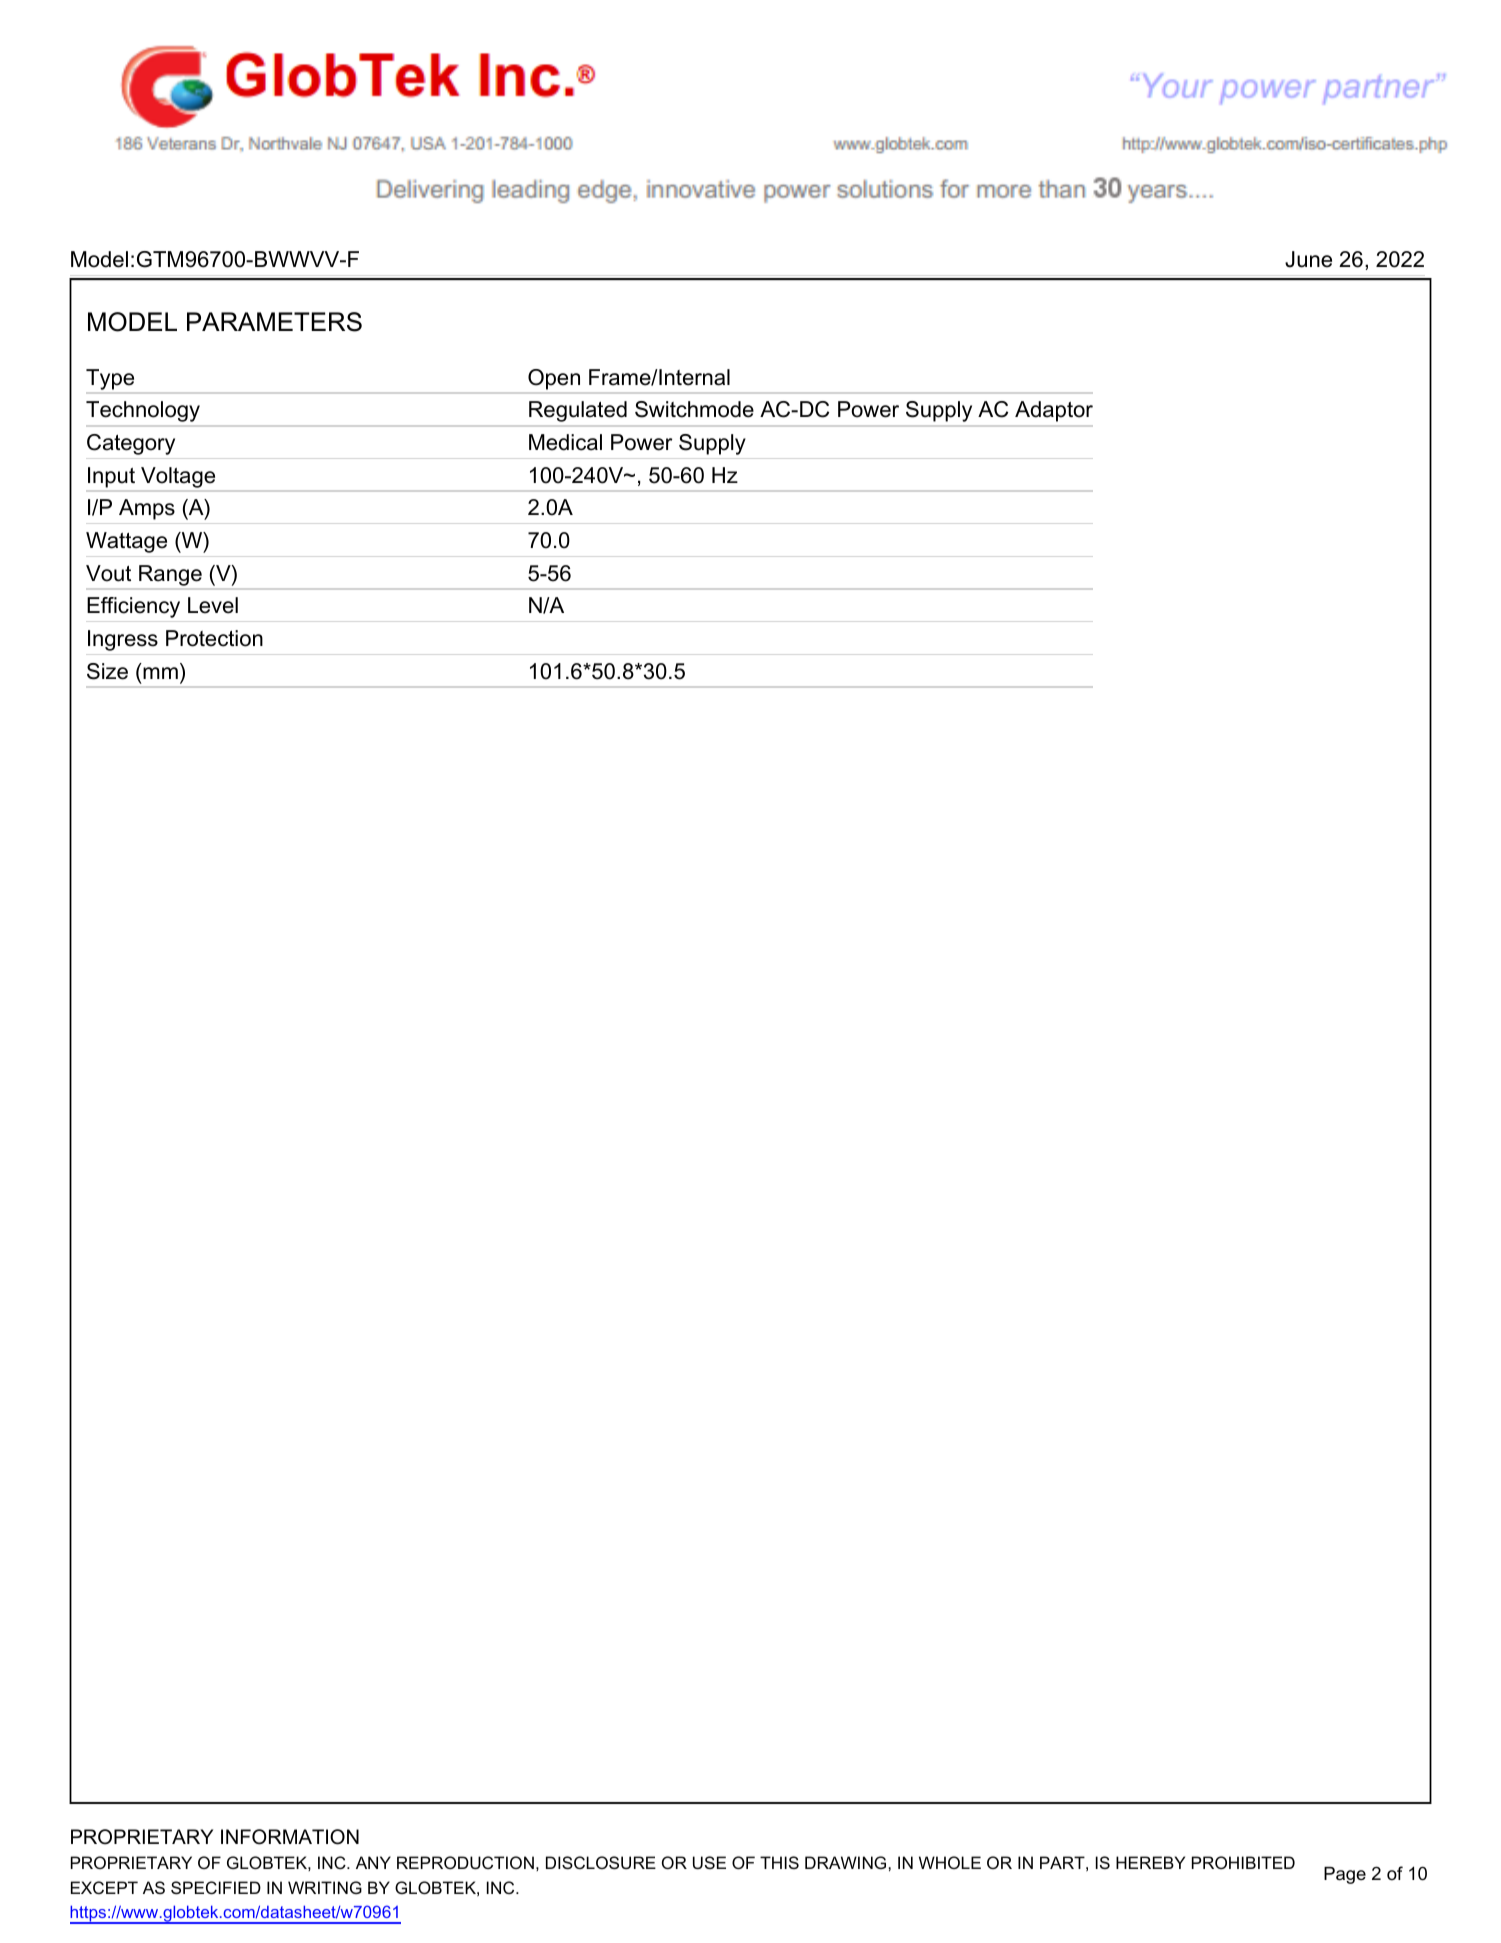  I want to click on PARAMETERS, so click(274, 322).
